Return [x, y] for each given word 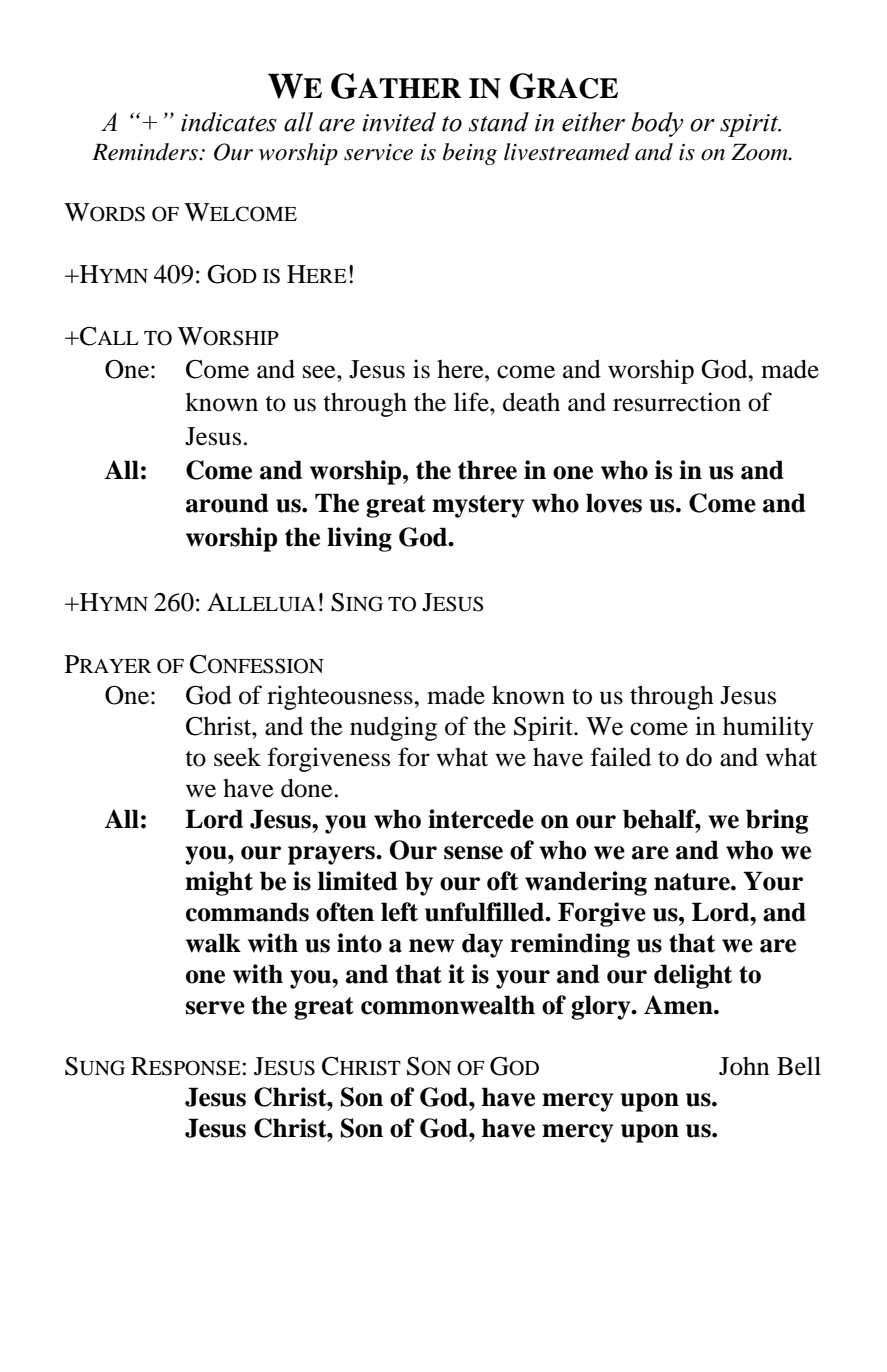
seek [237, 757]
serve [215, 1008]
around [227, 503]
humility [768, 728]
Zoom [760, 152]
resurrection [677, 402]
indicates [229, 122]
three [487, 470]
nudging [393, 728]
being [470, 154]
